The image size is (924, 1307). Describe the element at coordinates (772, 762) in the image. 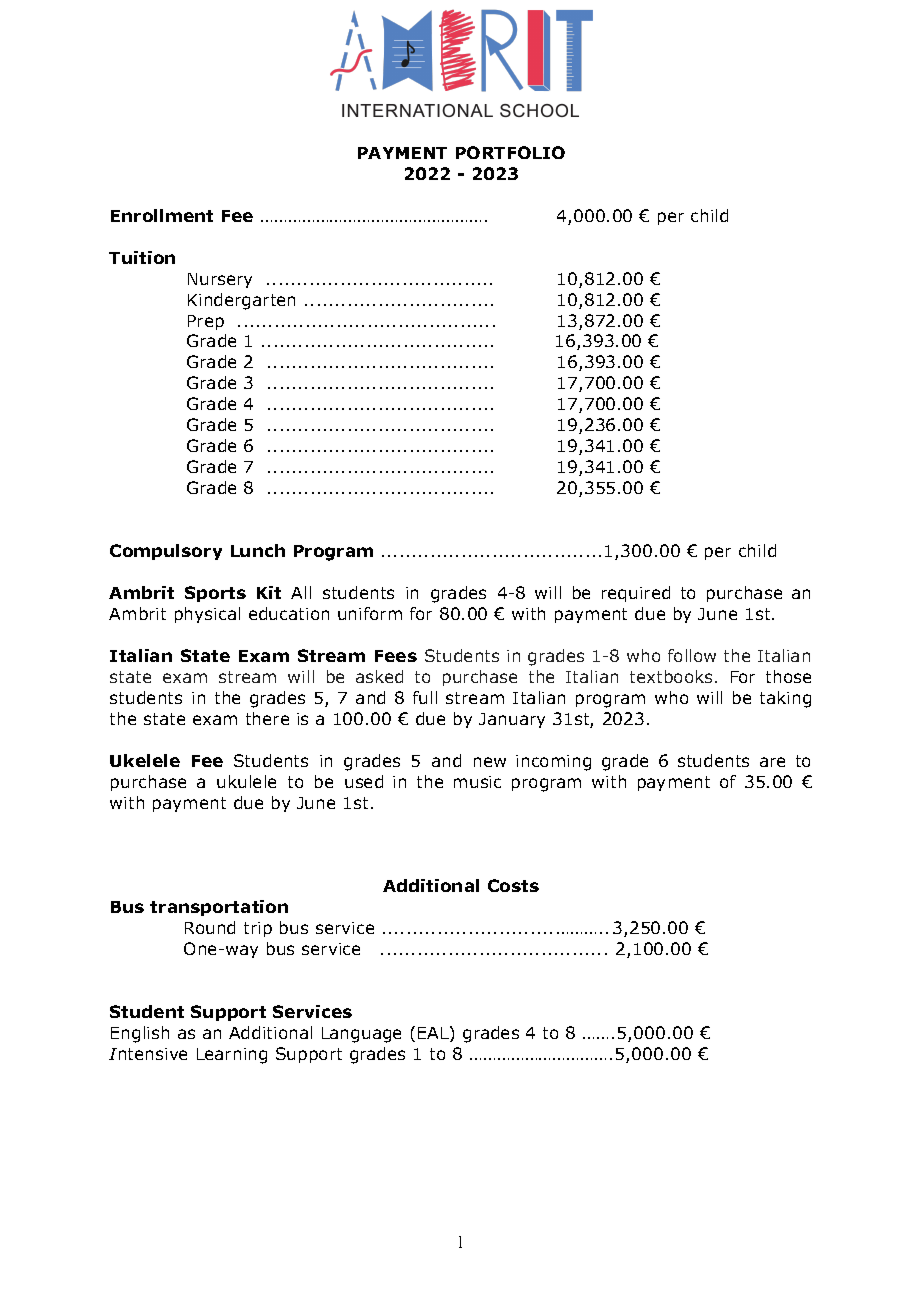

I see `are` at that location.
